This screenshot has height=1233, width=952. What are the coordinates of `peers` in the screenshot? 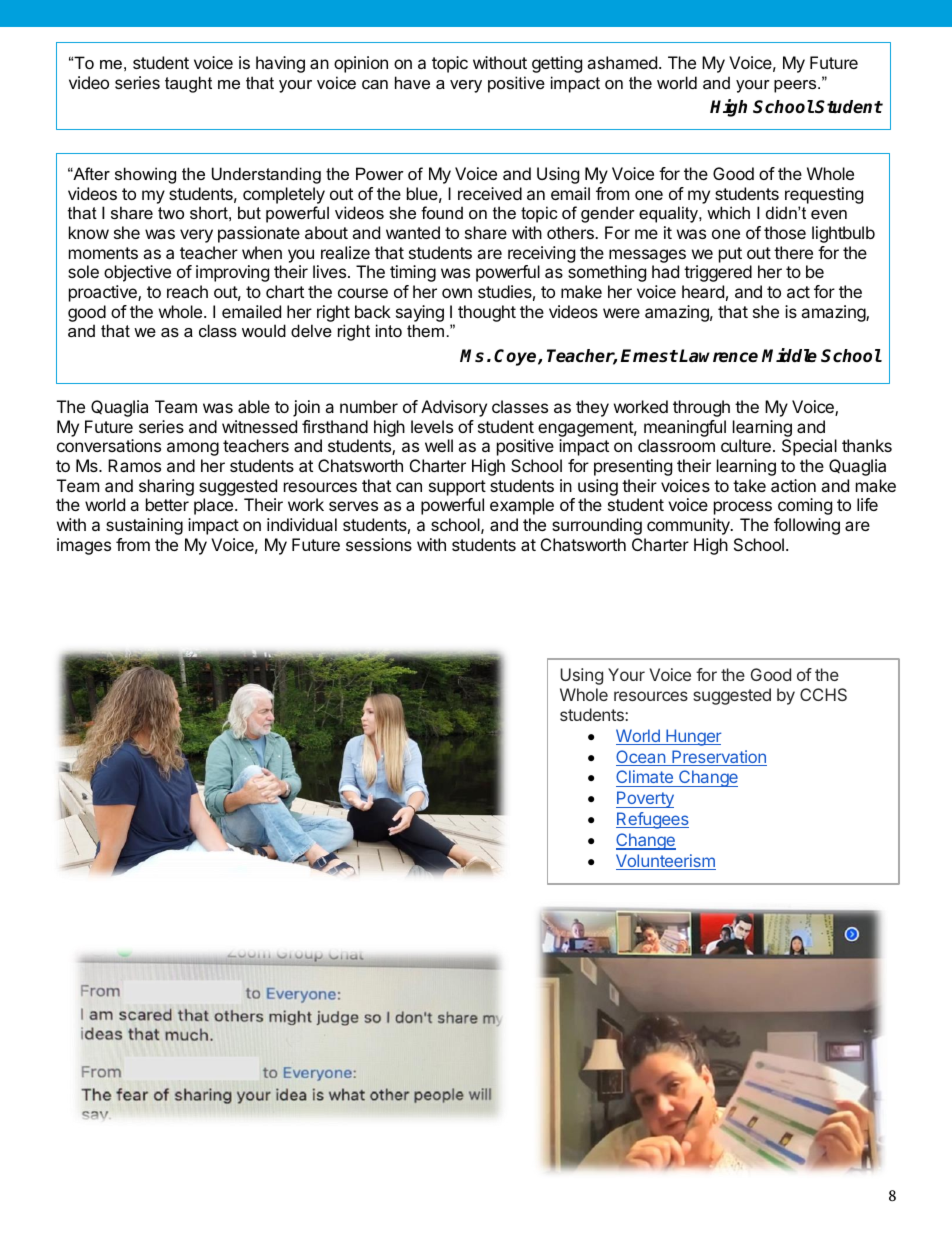 It's located at (796, 86).
